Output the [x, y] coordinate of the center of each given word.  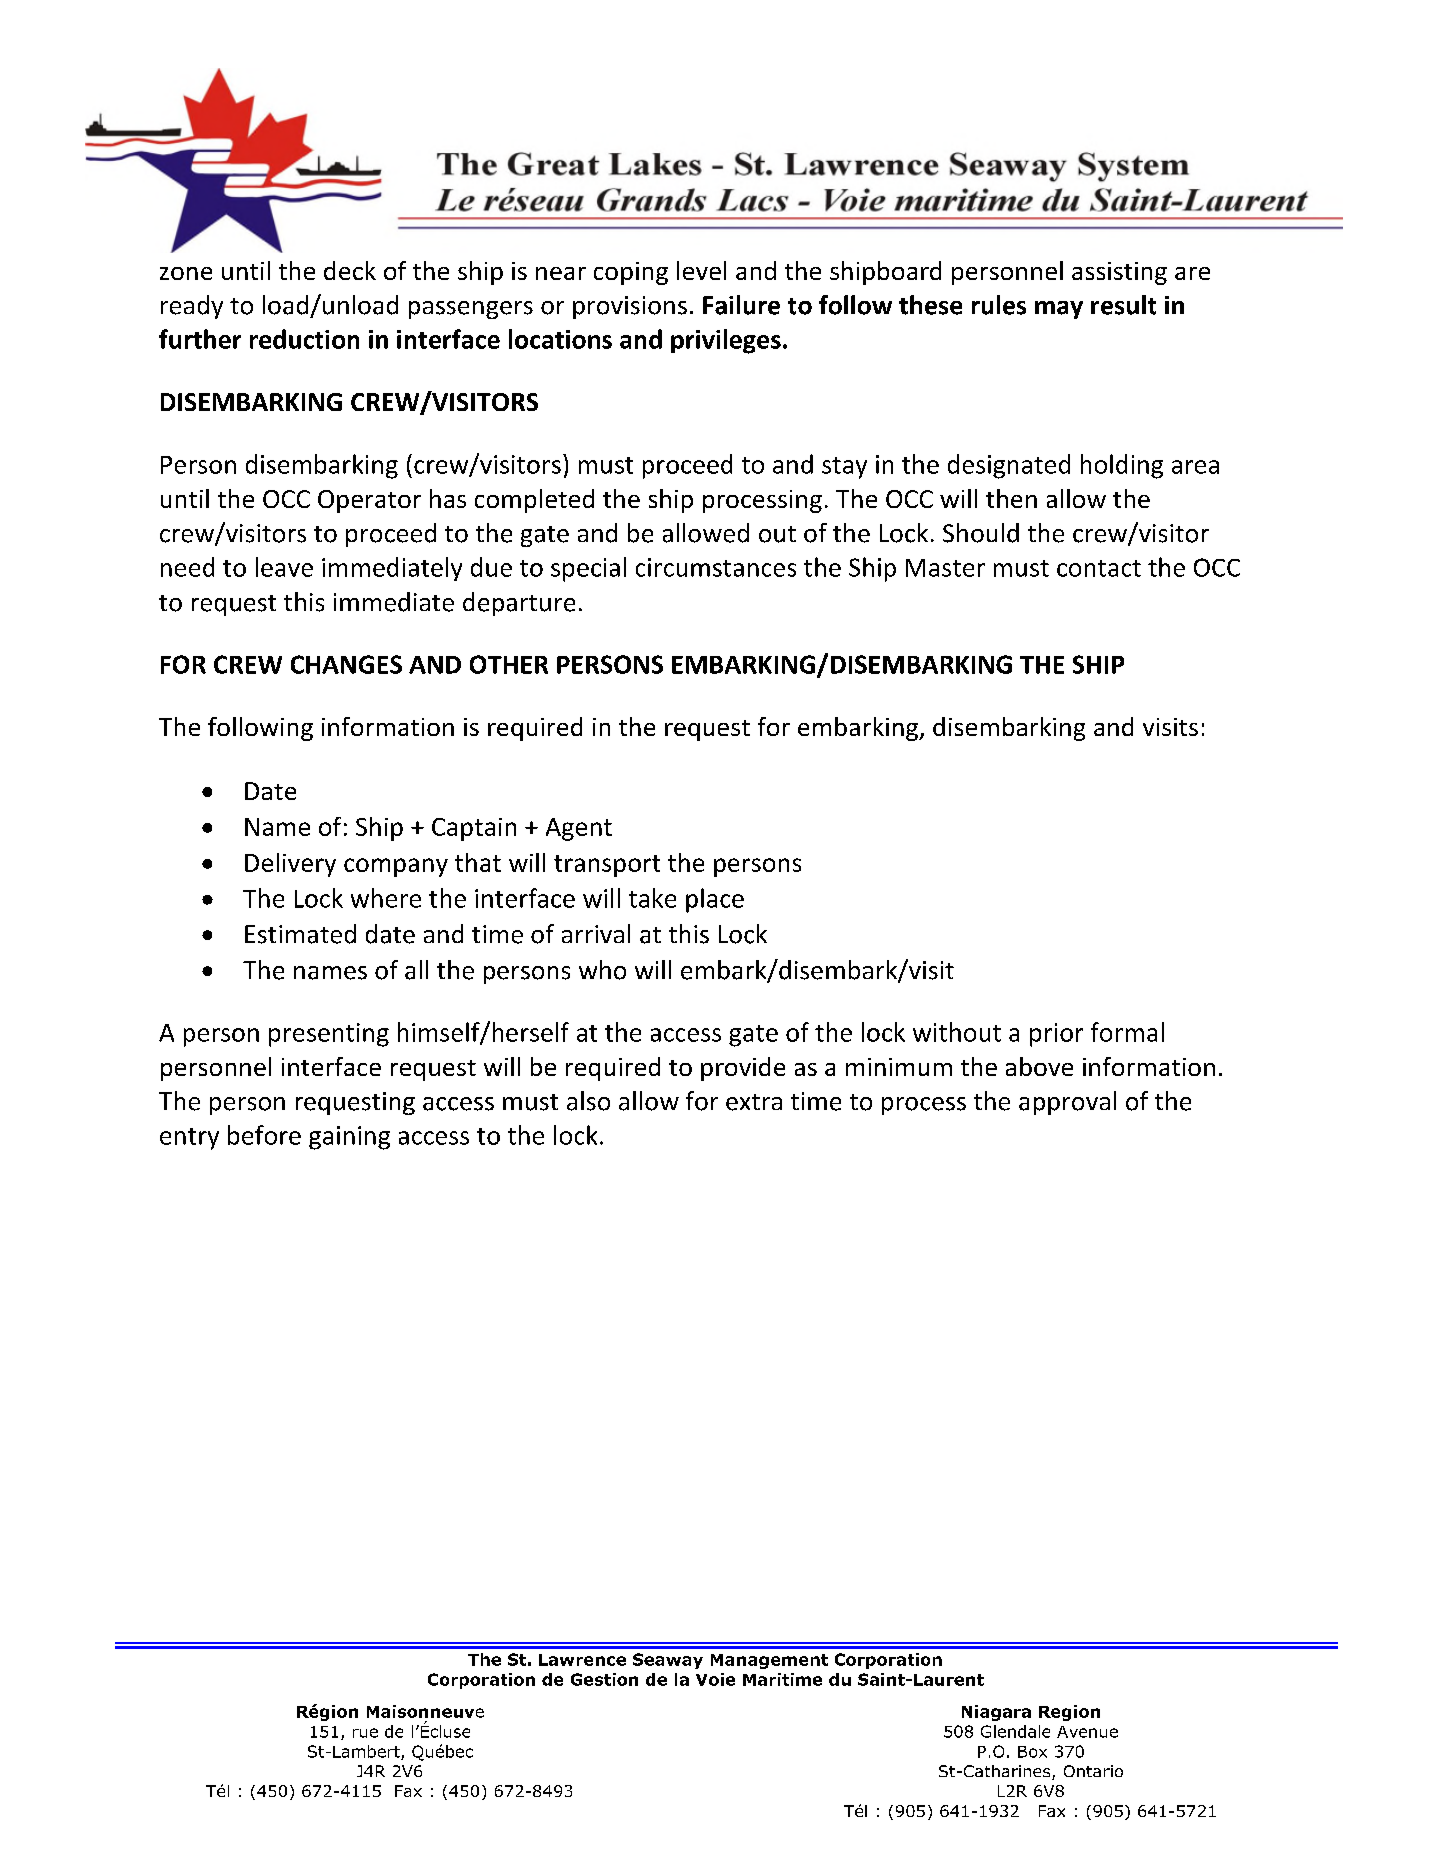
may [1059, 310]
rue [365, 1733]
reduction [304, 339]
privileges [726, 341]
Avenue [1087, 1732]
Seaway [668, 1661]
